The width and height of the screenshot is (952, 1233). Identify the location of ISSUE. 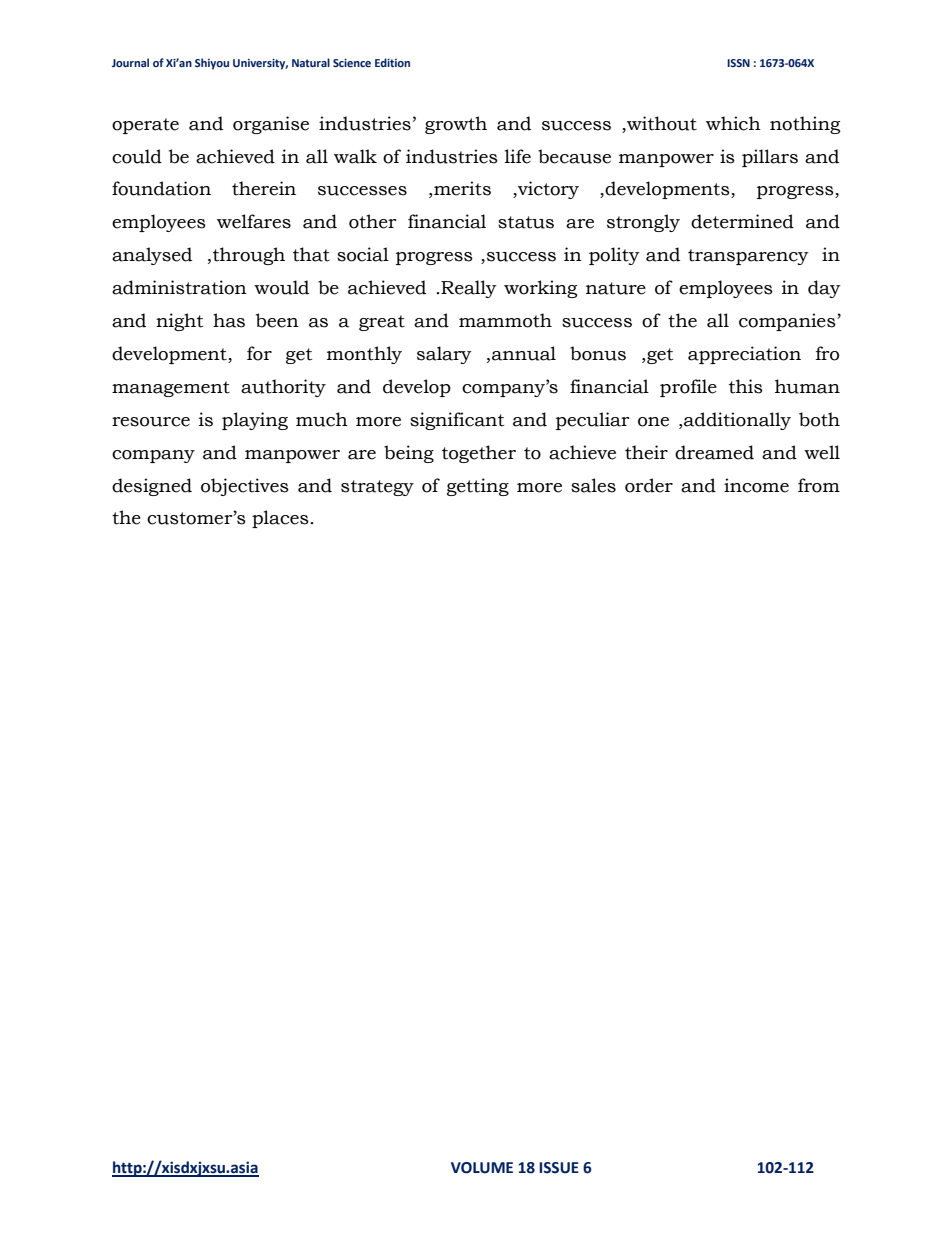
(559, 1168).
